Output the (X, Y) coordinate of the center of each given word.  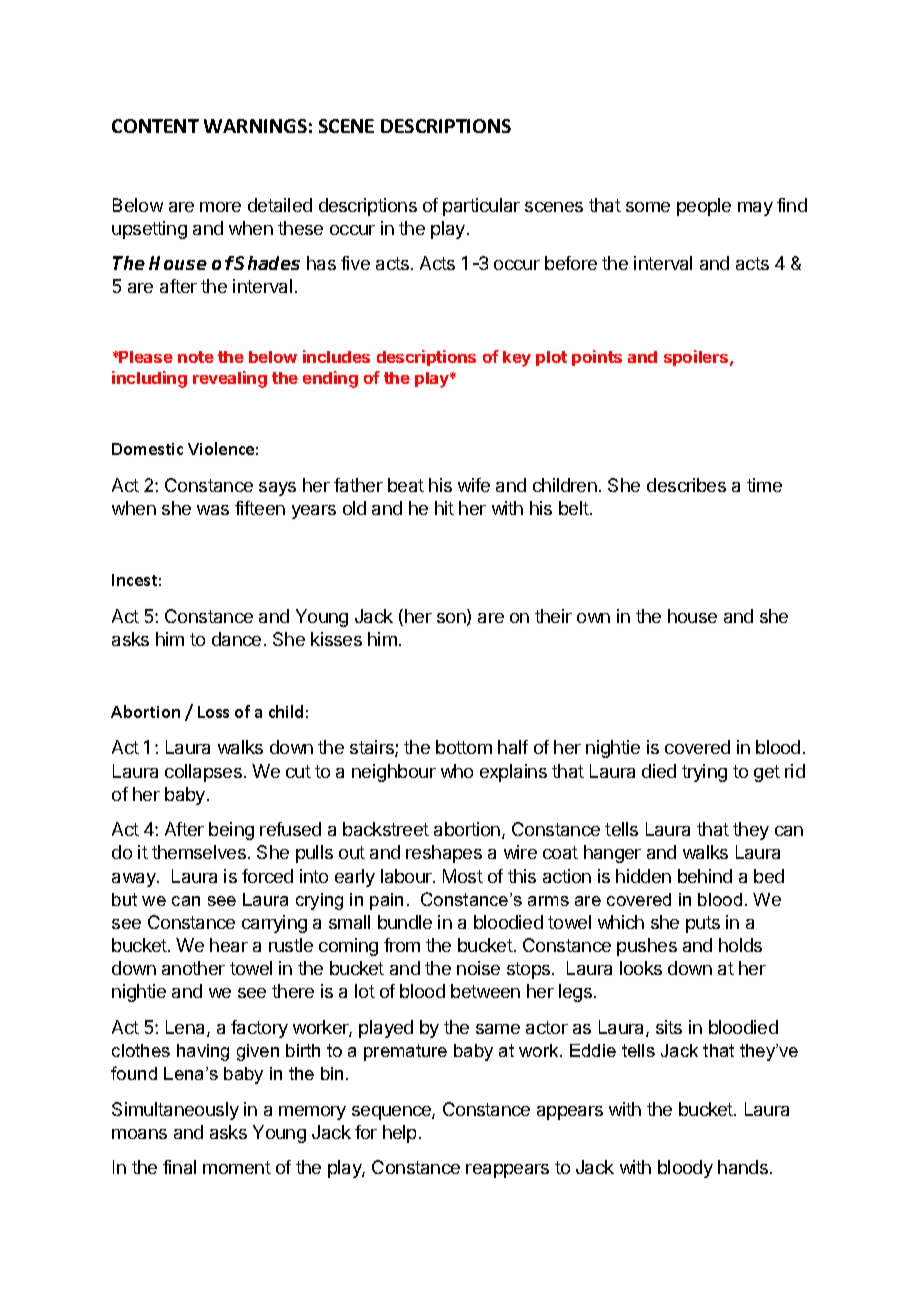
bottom (464, 747)
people (704, 207)
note (196, 357)
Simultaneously (175, 1111)
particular (481, 207)
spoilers (696, 358)
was (213, 510)
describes (686, 485)
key (517, 359)
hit (444, 508)
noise (478, 968)
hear (229, 945)
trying (704, 773)
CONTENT (155, 126)
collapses (203, 773)
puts (703, 924)
